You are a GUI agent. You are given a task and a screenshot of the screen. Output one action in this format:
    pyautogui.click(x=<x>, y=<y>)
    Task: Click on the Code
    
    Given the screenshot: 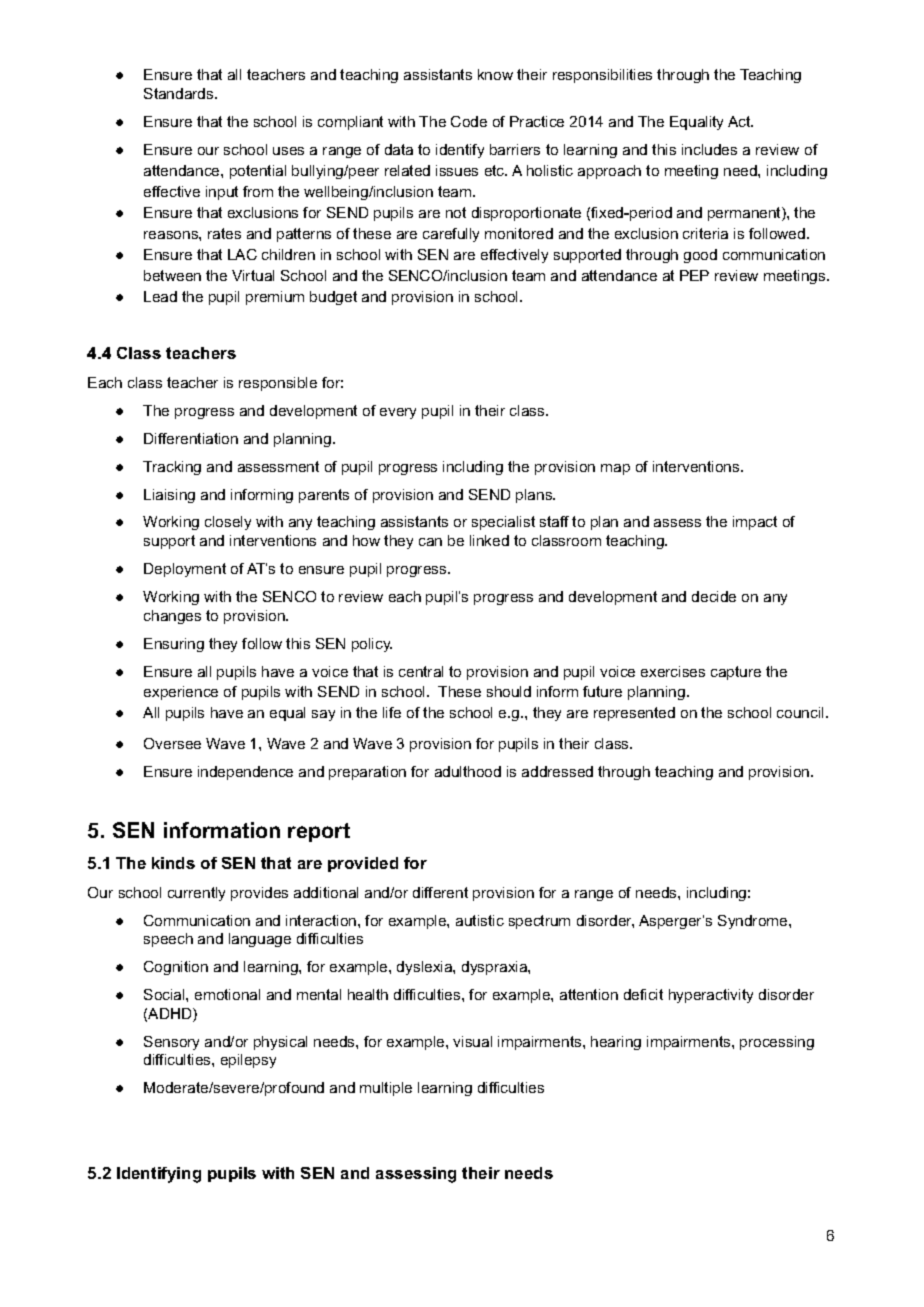 What is the action you would take?
    pyautogui.click(x=469, y=121)
